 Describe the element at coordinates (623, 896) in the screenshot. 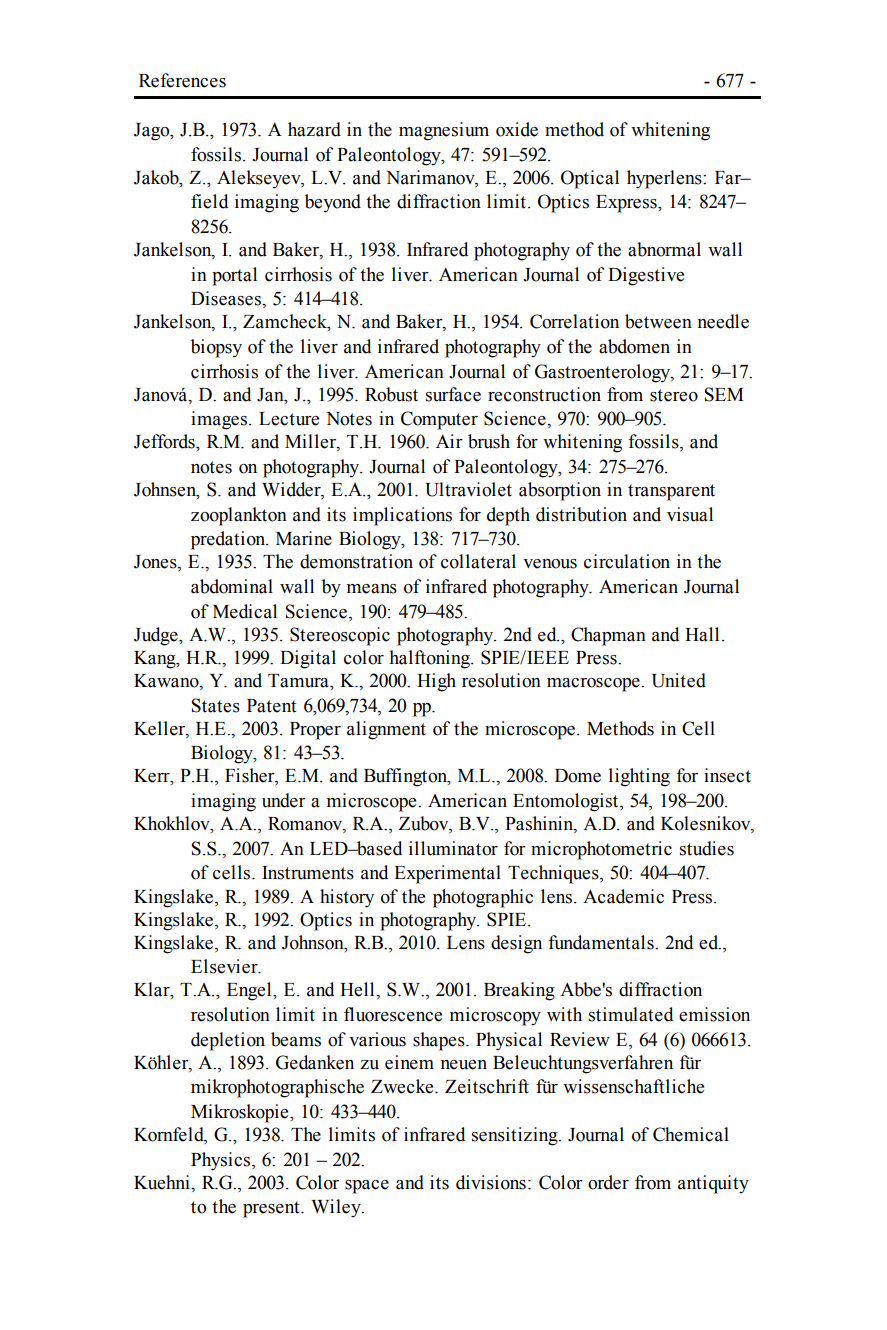

I see `Academic` at that location.
